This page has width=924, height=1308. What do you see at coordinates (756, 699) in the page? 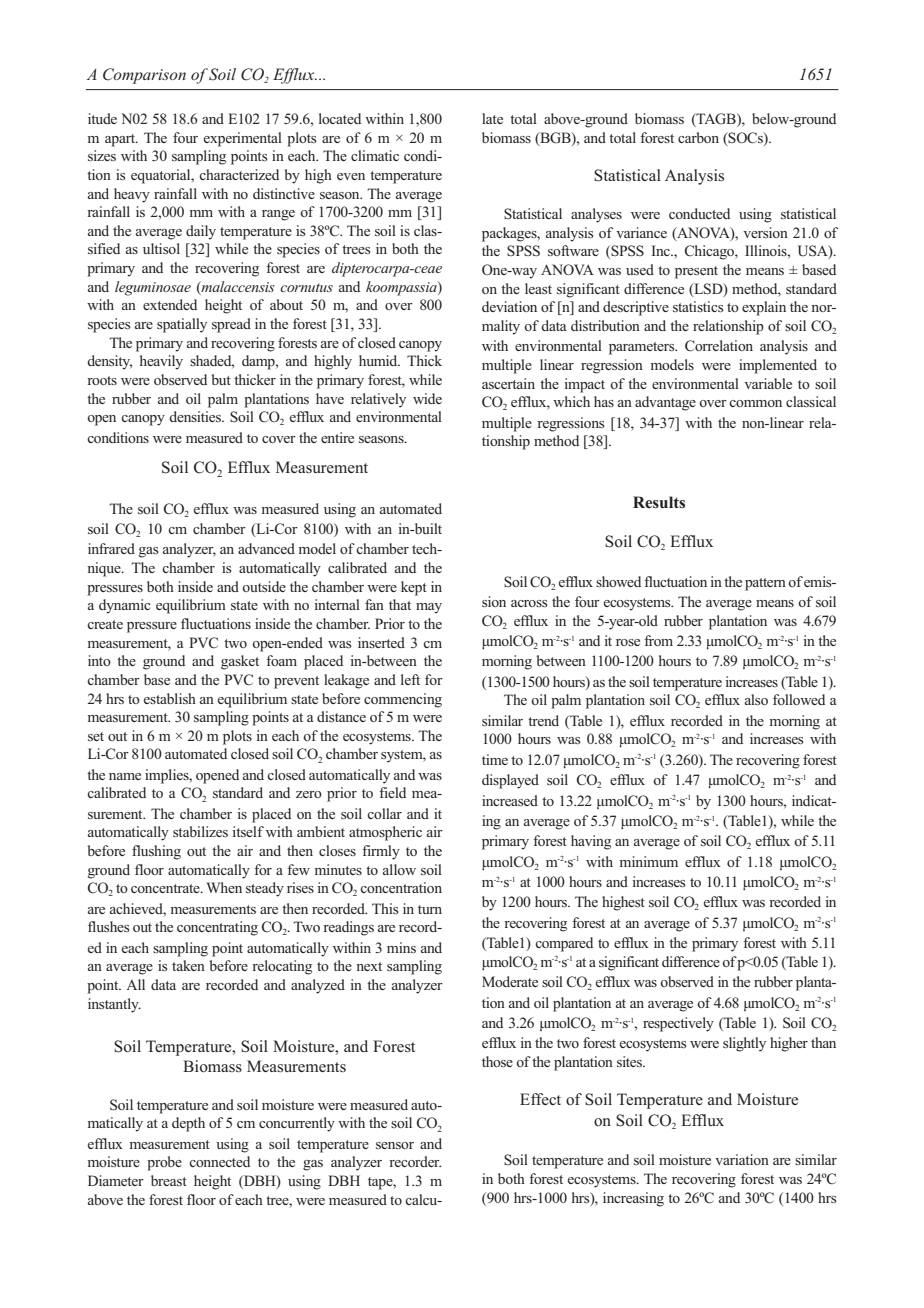
I see `also` at bounding box center [756, 699].
